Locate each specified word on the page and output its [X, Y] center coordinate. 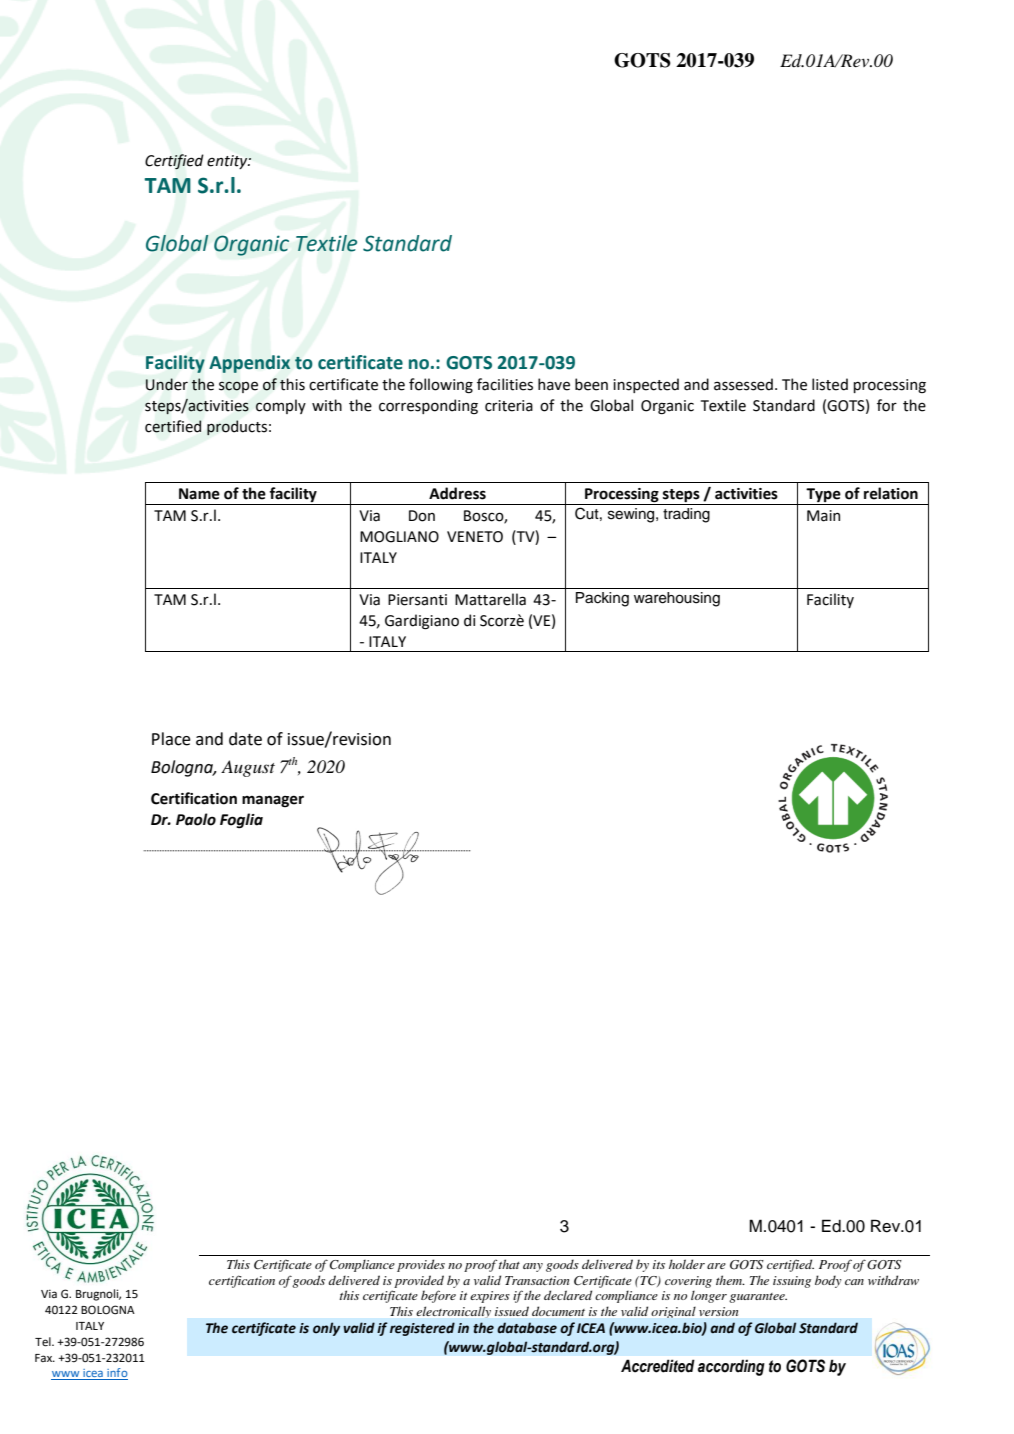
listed [830, 384]
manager [273, 801]
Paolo [196, 819]
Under [167, 384]
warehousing [677, 599]
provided [419, 1281]
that [509, 1264]
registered [422, 1329]
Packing [602, 599]
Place [171, 739]
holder [687, 1264]
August [248, 768]
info [116, 1374]
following [441, 386]
